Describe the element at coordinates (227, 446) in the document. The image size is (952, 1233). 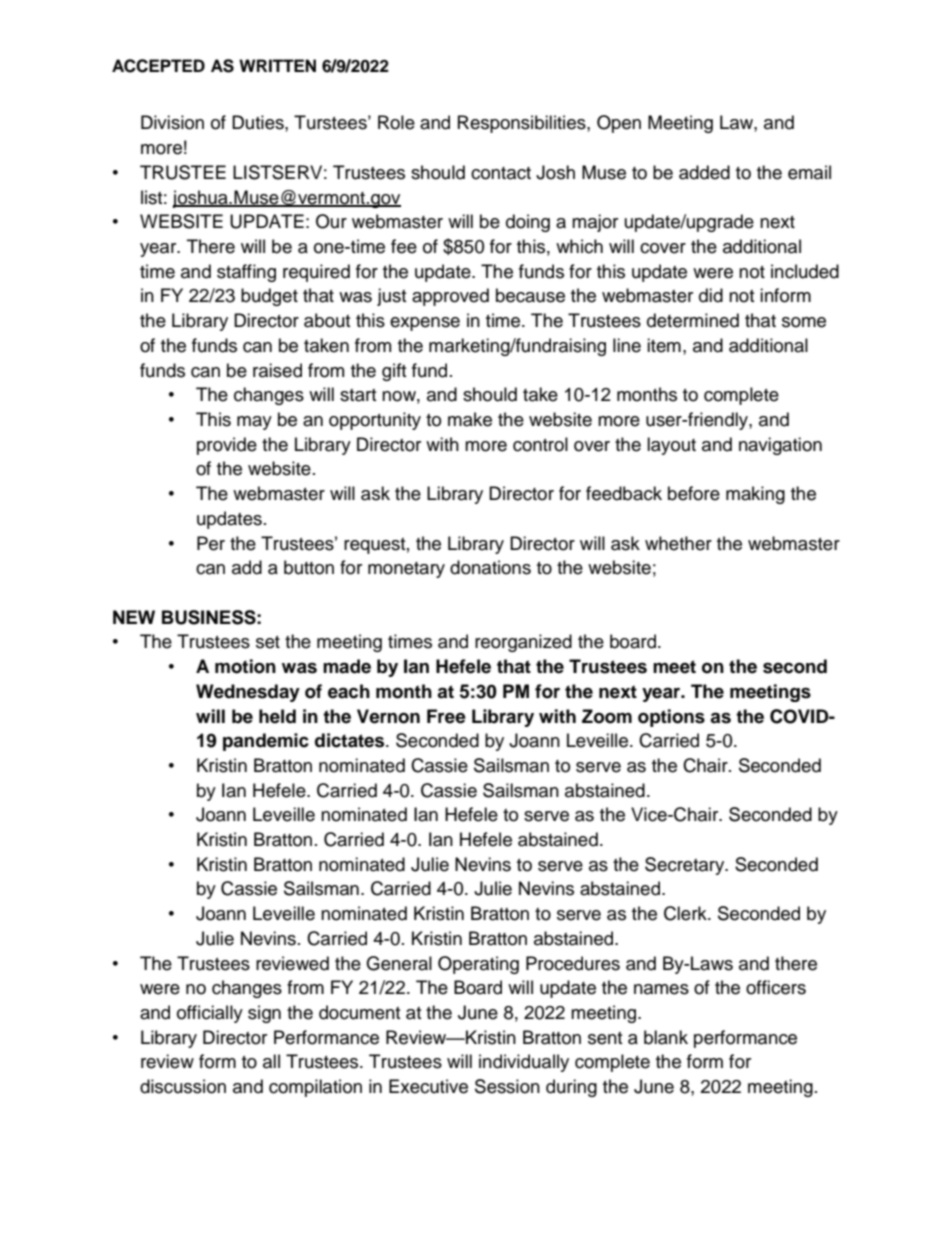
I see `provide` at that location.
